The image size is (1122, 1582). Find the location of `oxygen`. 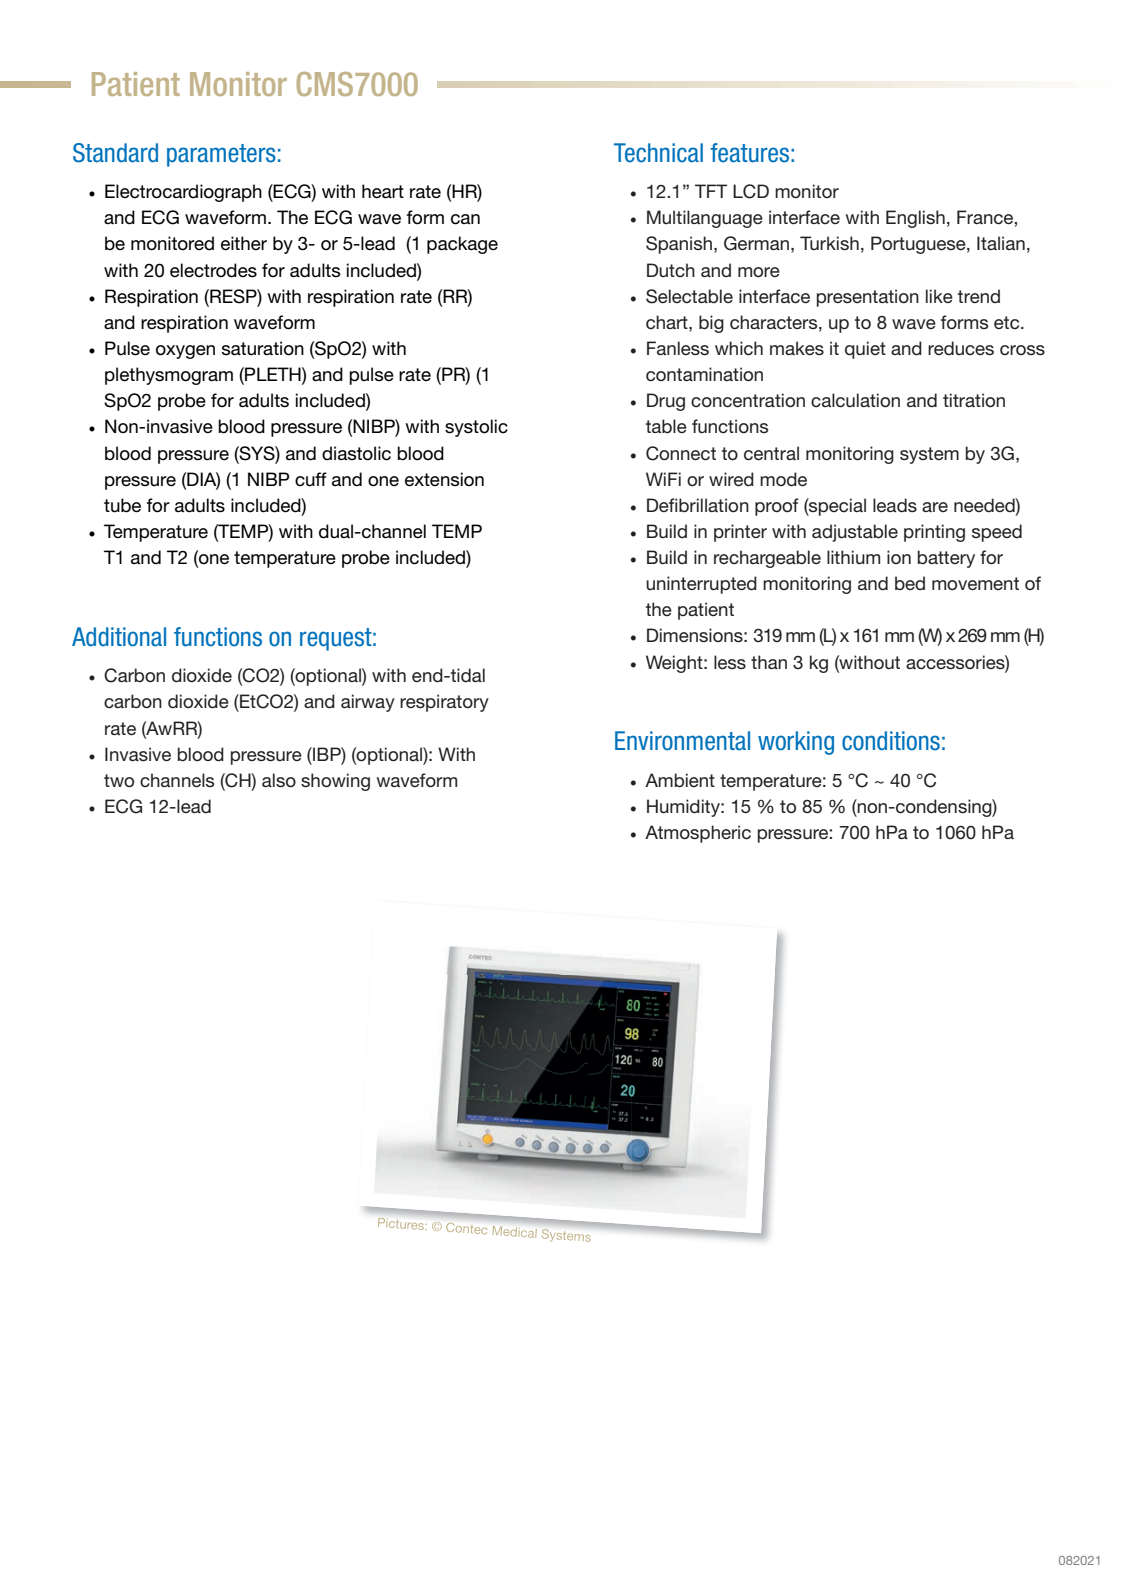

oxygen is located at coordinates (185, 352).
